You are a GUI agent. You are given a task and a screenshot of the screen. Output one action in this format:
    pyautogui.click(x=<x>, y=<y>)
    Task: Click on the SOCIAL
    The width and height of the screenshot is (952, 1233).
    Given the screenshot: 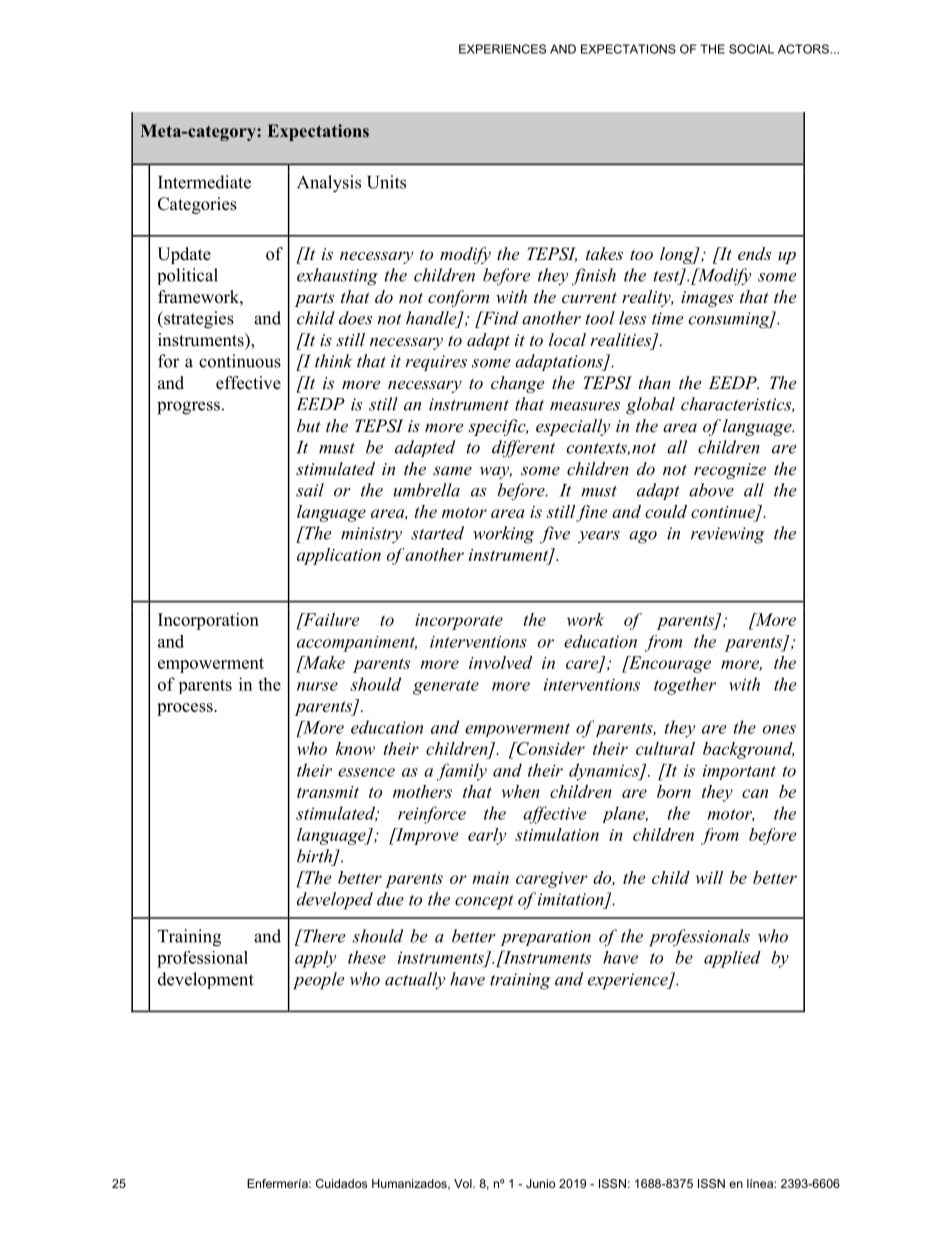 What is the action you would take?
    pyautogui.click(x=751, y=49)
